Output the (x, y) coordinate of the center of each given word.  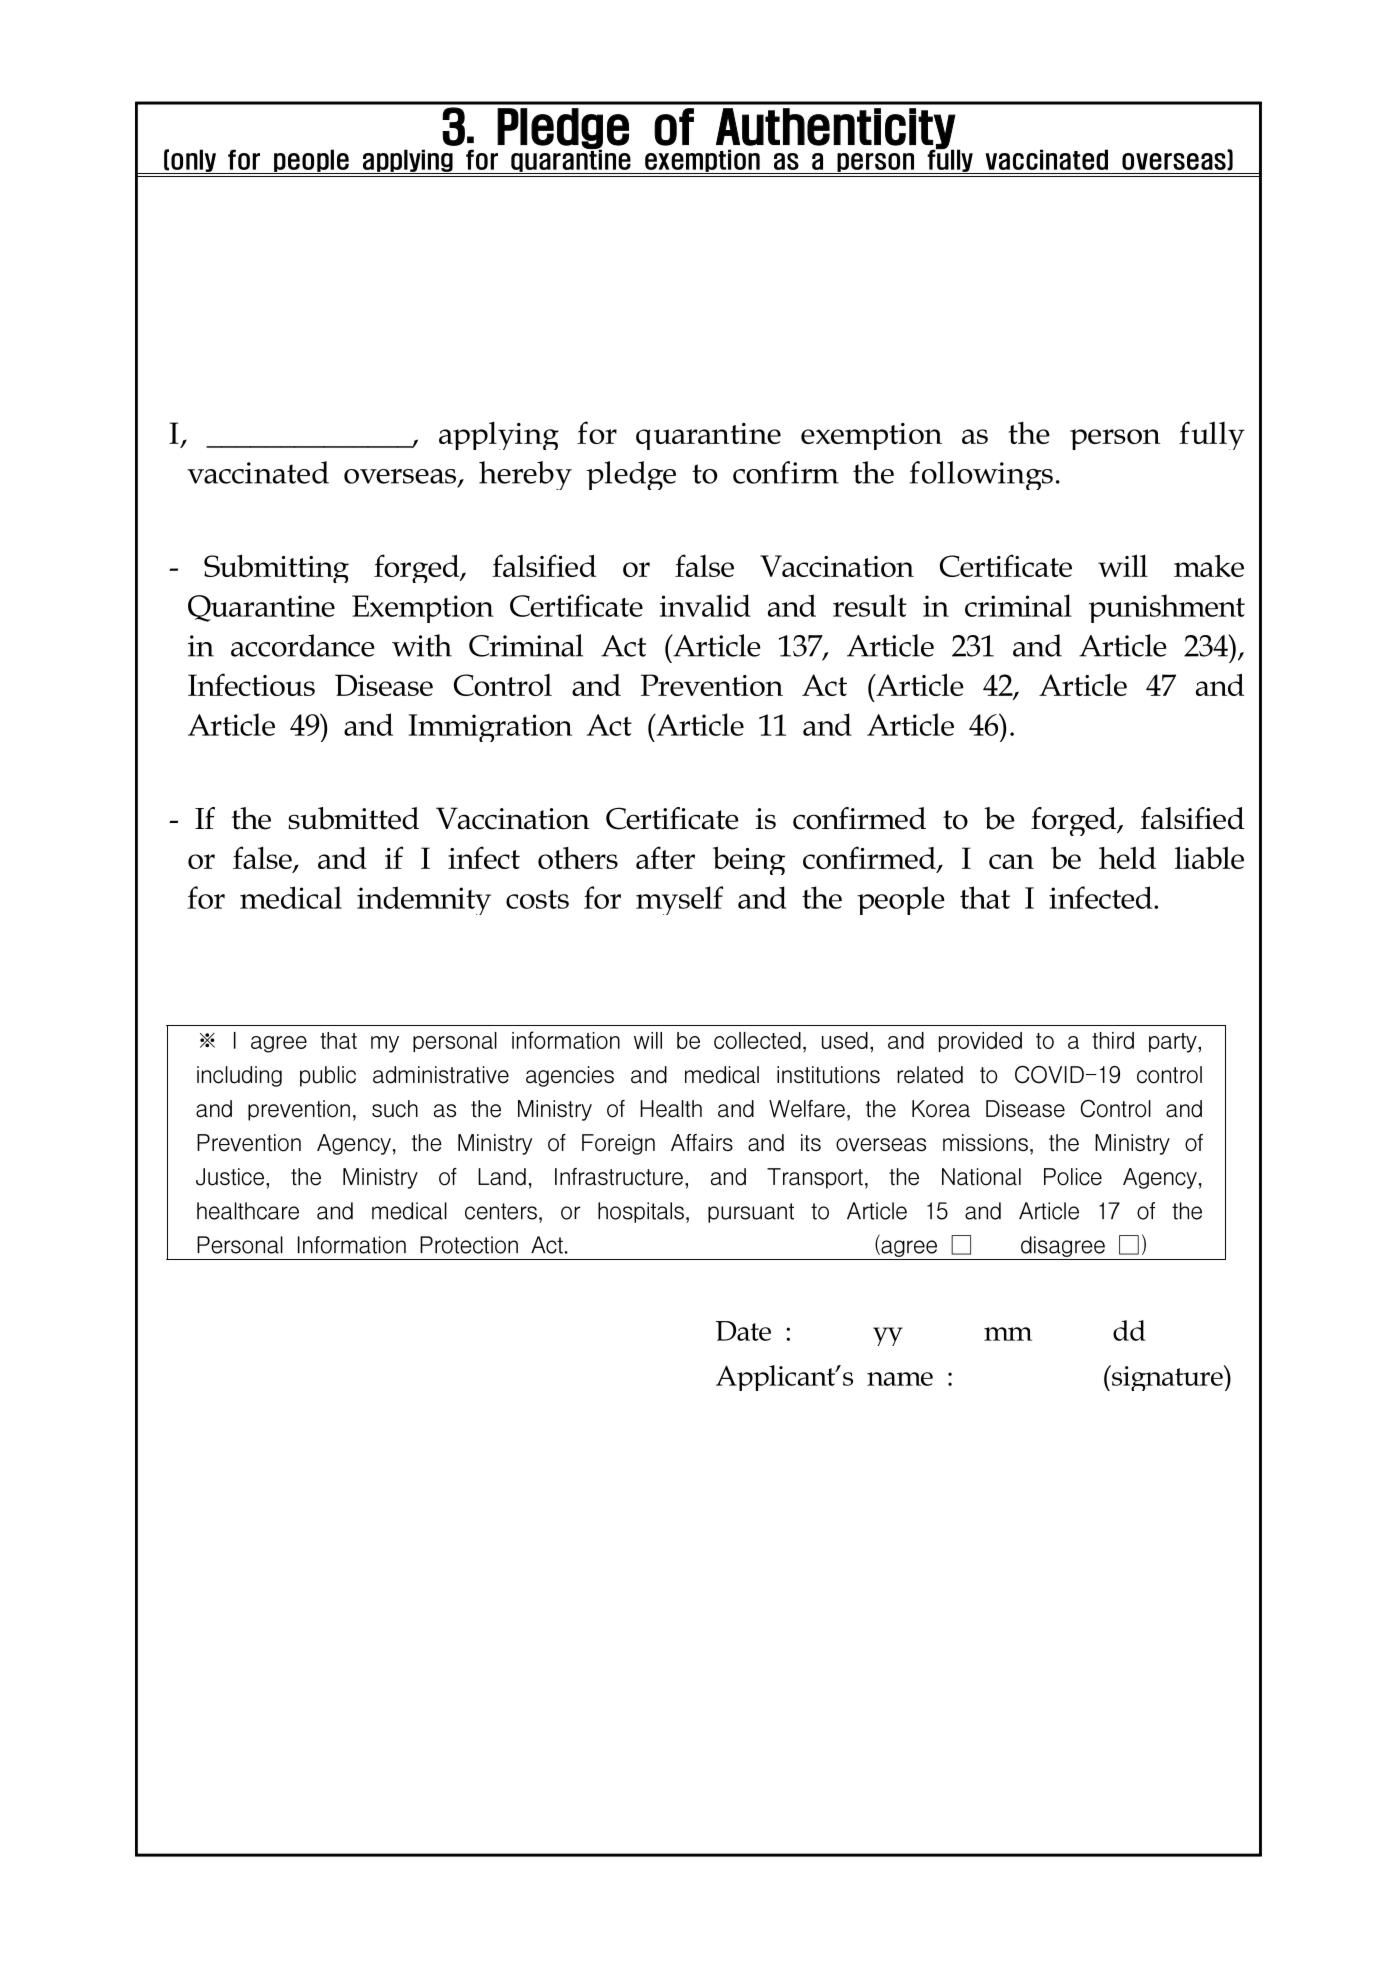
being (749, 860)
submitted (353, 818)
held (1127, 857)
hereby (533, 475)
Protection (474, 1248)
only (193, 161)
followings (984, 475)
